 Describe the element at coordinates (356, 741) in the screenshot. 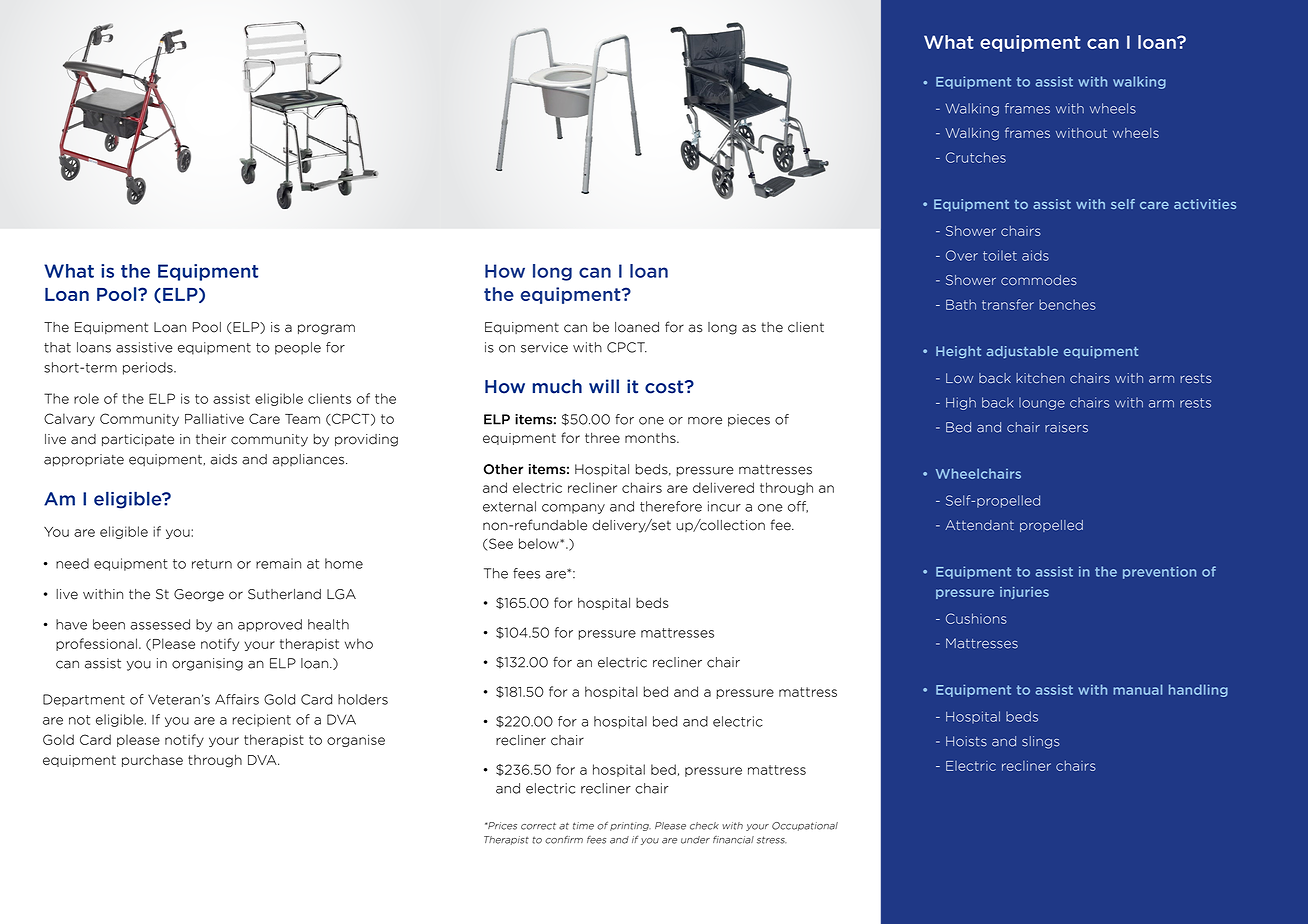

I see `organise` at that location.
